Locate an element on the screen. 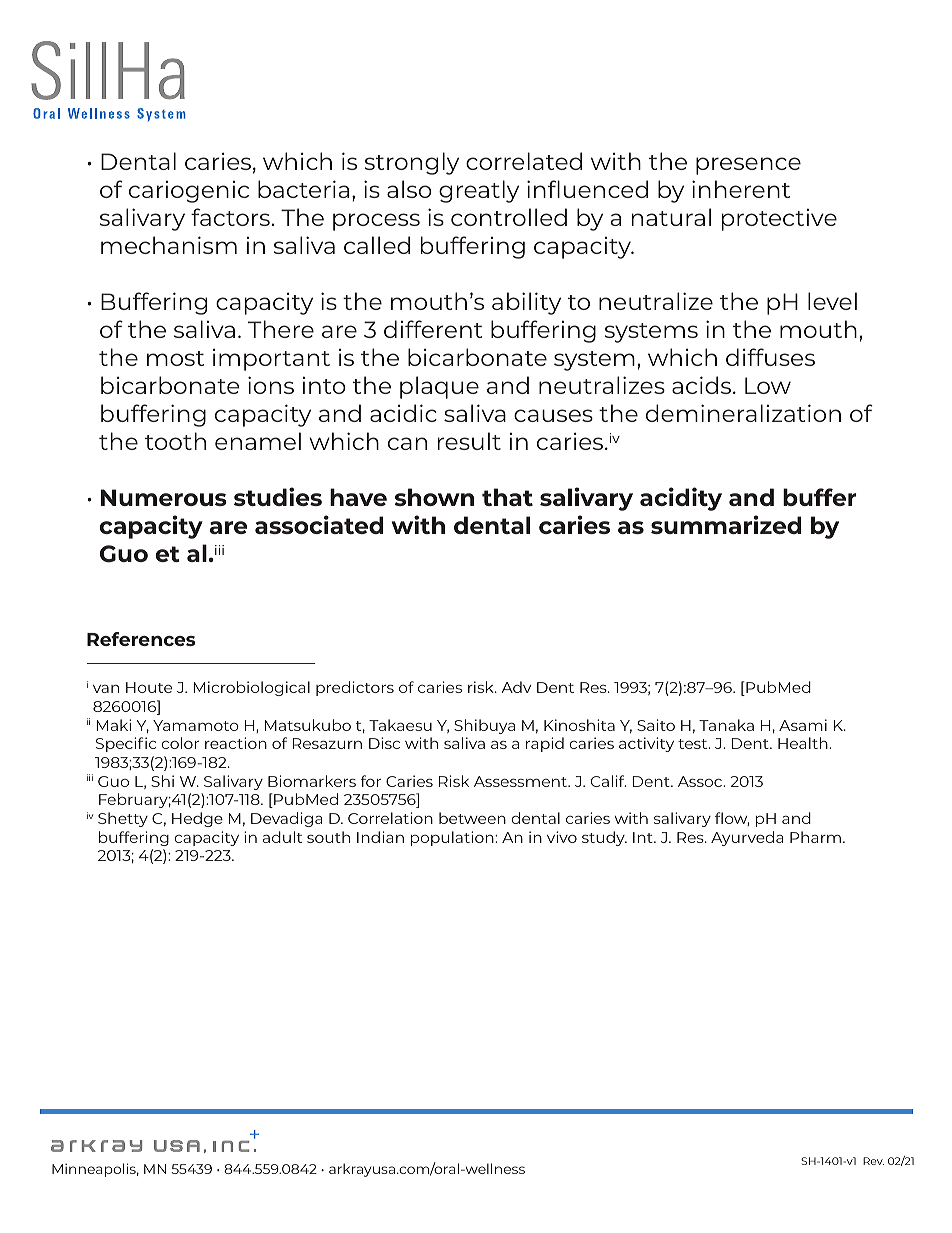  demineralization is located at coordinates (743, 413).
